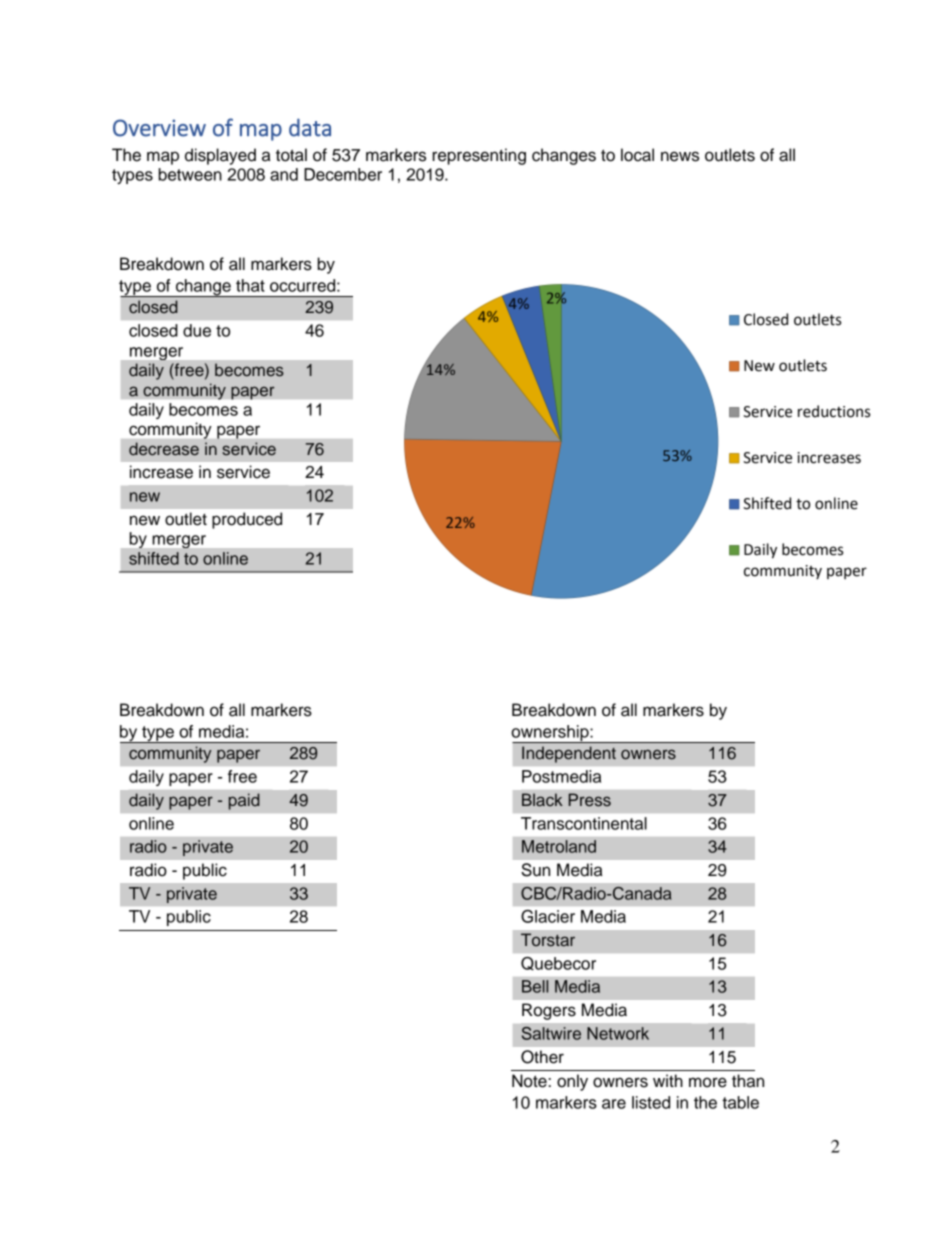 Image resolution: width=952 pixels, height=1233 pixels. What do you see at coordinates (680, 156) in the page?
I see `news` at bounding box center [680, 156].
